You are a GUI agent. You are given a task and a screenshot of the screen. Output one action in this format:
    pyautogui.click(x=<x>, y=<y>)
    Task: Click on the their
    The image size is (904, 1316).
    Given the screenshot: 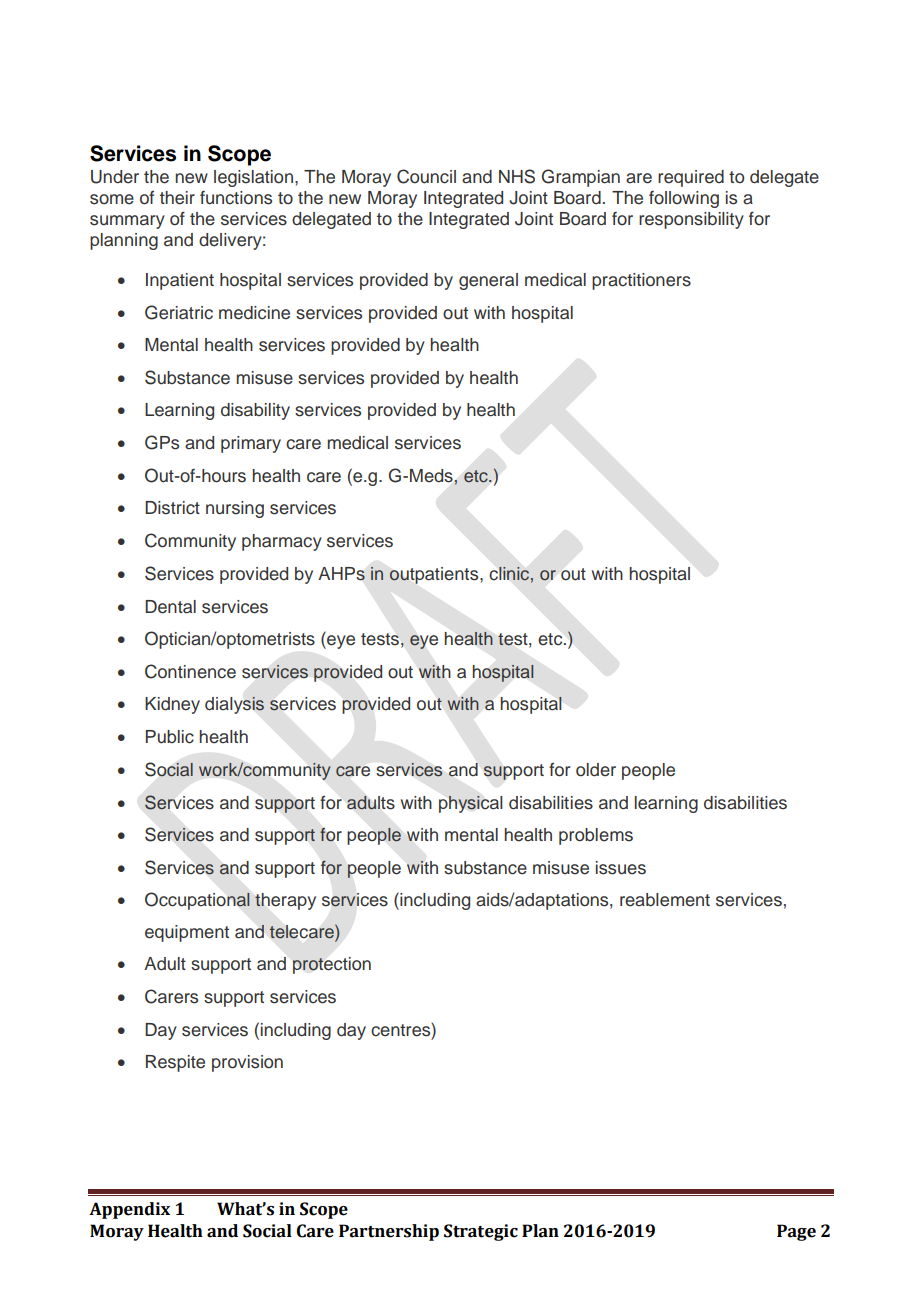 What is the action you would take?
    pyautogui.click(x=177, y=198)
